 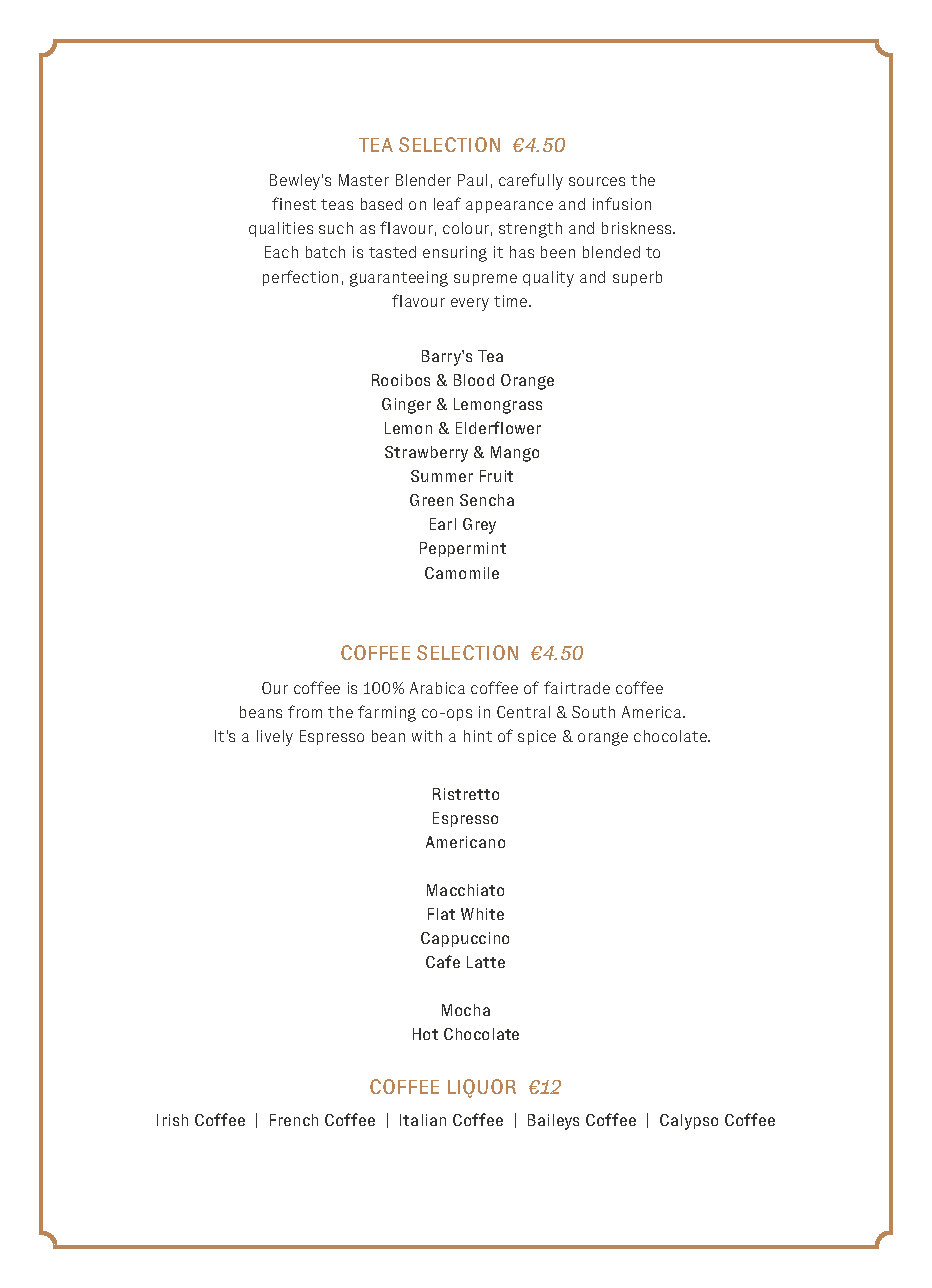 What do you see at coordinates (294, 1120) in the screenshot?
I see `French` at bounding box center [294, 1120].
